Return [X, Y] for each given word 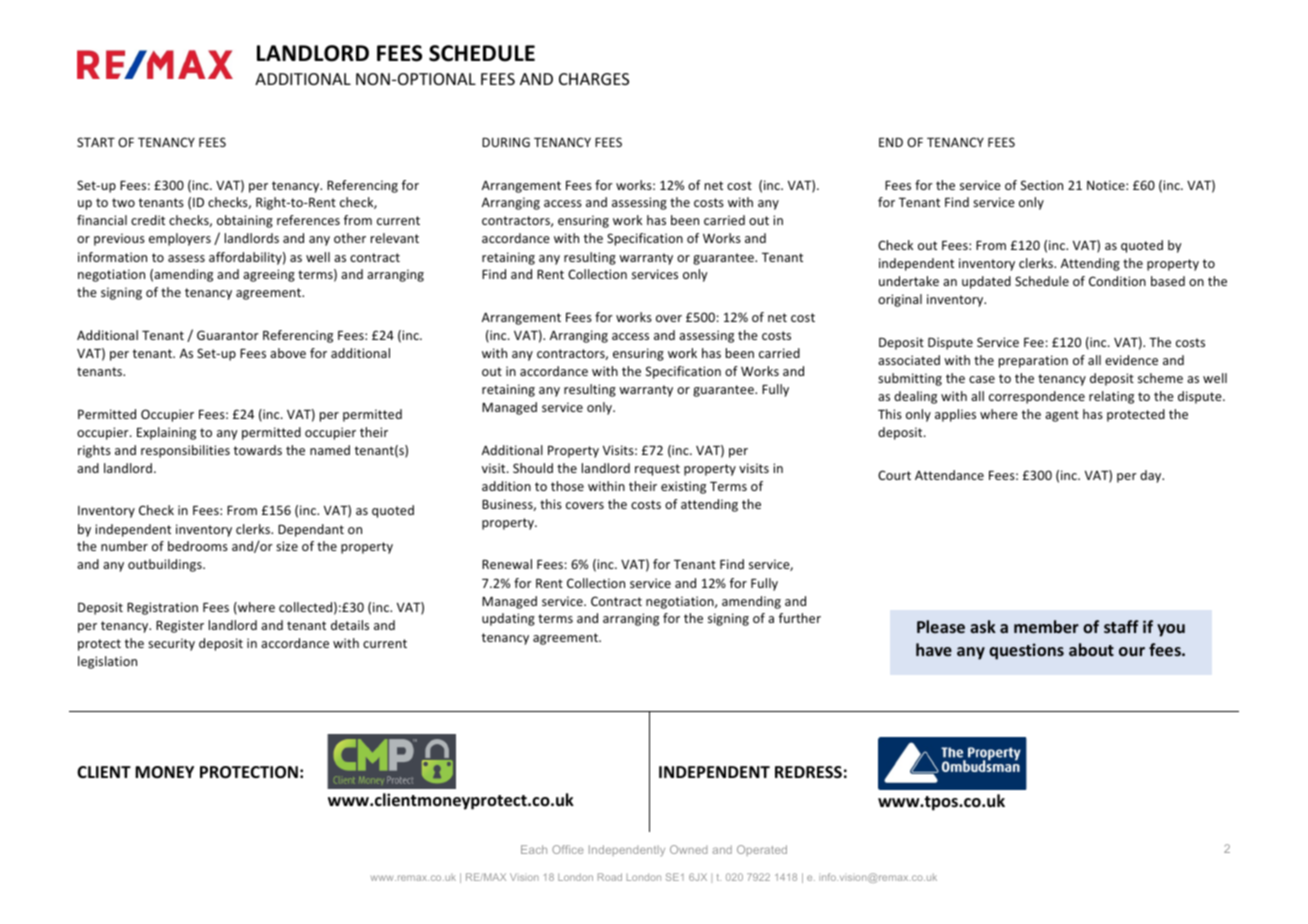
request [657, 470]
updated [986, 282]
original [900, 300]
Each [534, 849]
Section [1042, 185]
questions [1026, 651]
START [96, 142]
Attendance [949, 475]
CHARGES [594, 79]
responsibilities [185, 451]
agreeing [269, 275]
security [171, 644]
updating [508, 619]
